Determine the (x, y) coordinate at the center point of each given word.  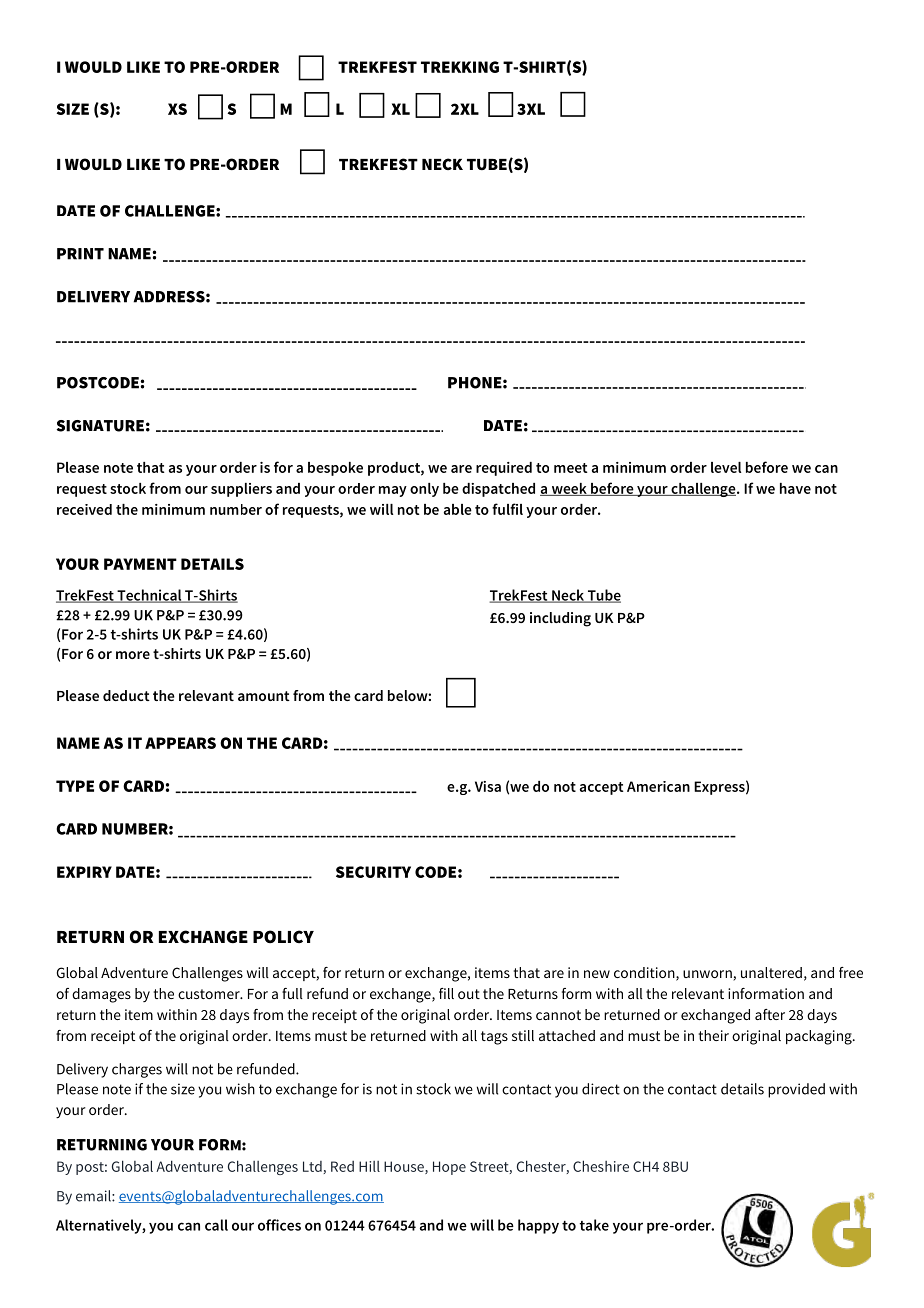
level (726, 467)
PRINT (80, 254)
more (133, 655)
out (469, 994)
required (504, 469)
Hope (449, 1168)
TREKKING (460, 67)
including (560, 619)
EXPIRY (84, 872)
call (216, 1225)
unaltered (771, 972)
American (658, 786)
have (795, 488)
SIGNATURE (100, 426)
